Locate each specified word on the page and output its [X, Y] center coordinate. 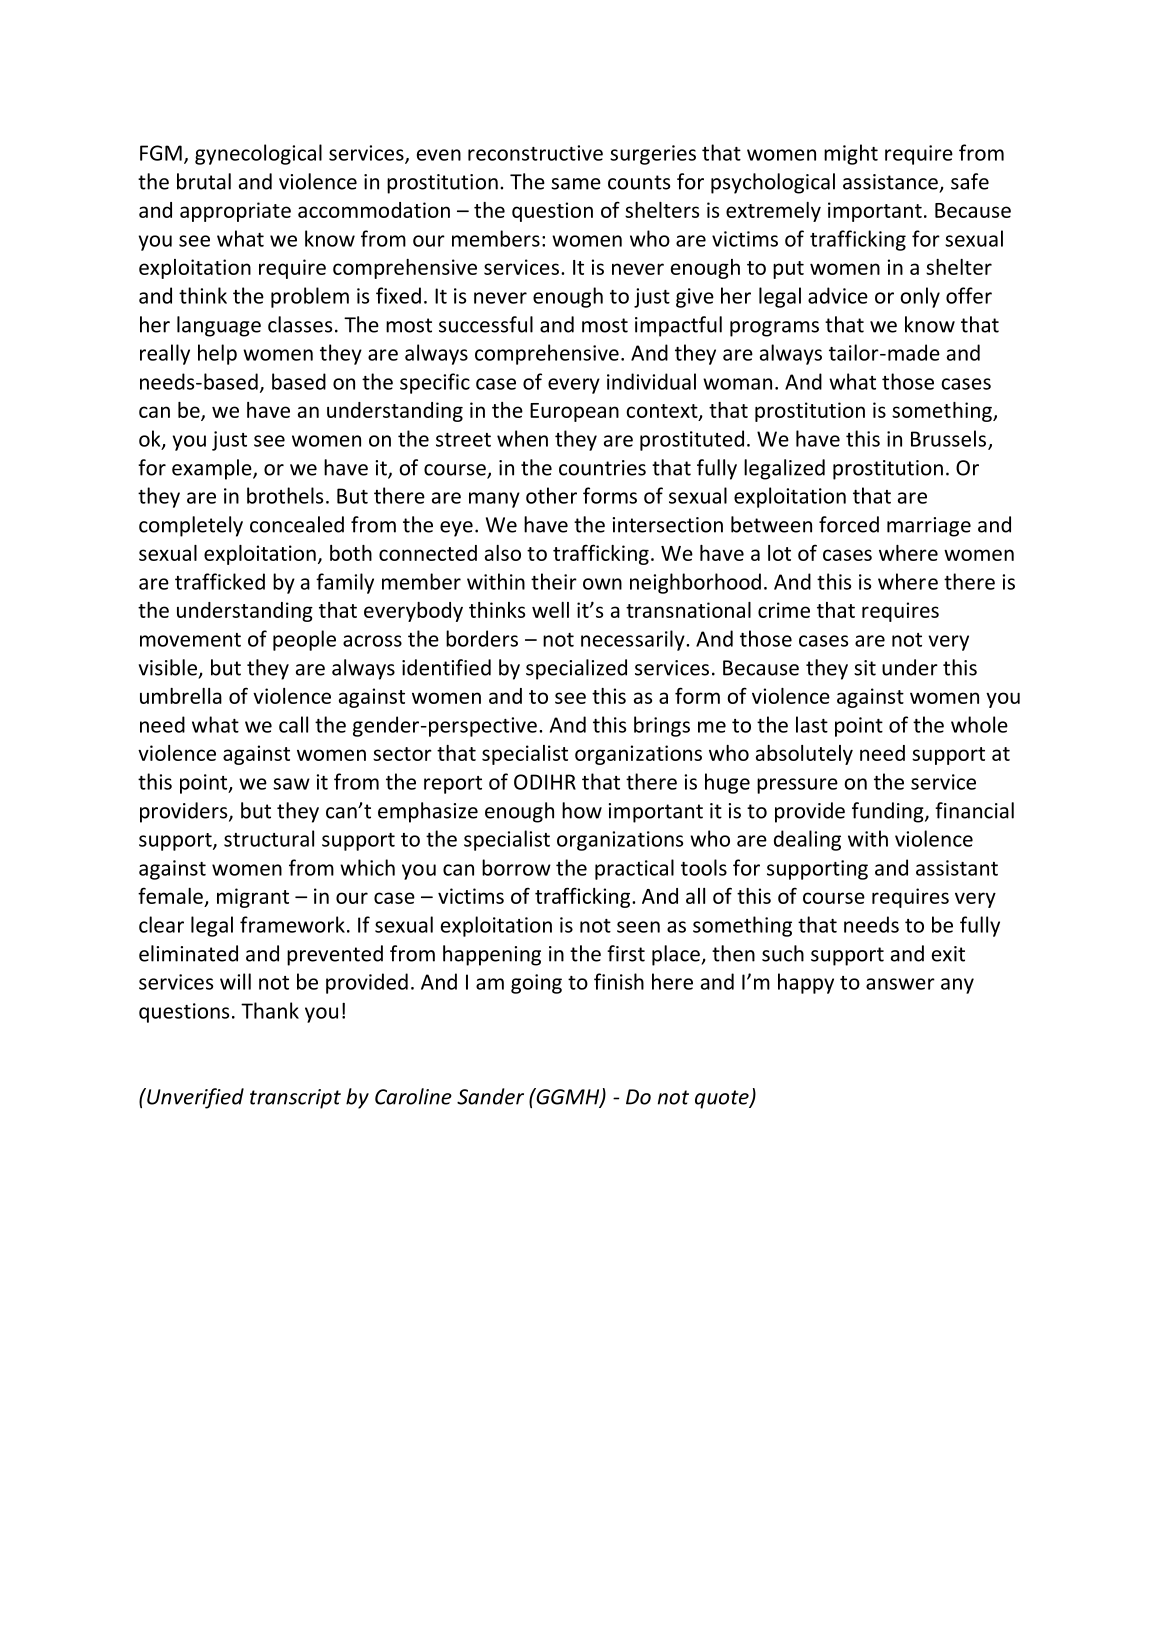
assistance [890, 182]
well [550, 610]
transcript [295, 1099]
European [574, 412]
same [576, 184]
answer [900, 984]
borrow [516, 867]
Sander [490, 1096]
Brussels [948, 438]
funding [889, 812]
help [217, 354]
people [304, 640]
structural [269, 838]
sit [865, 668]
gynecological [258, 154]
